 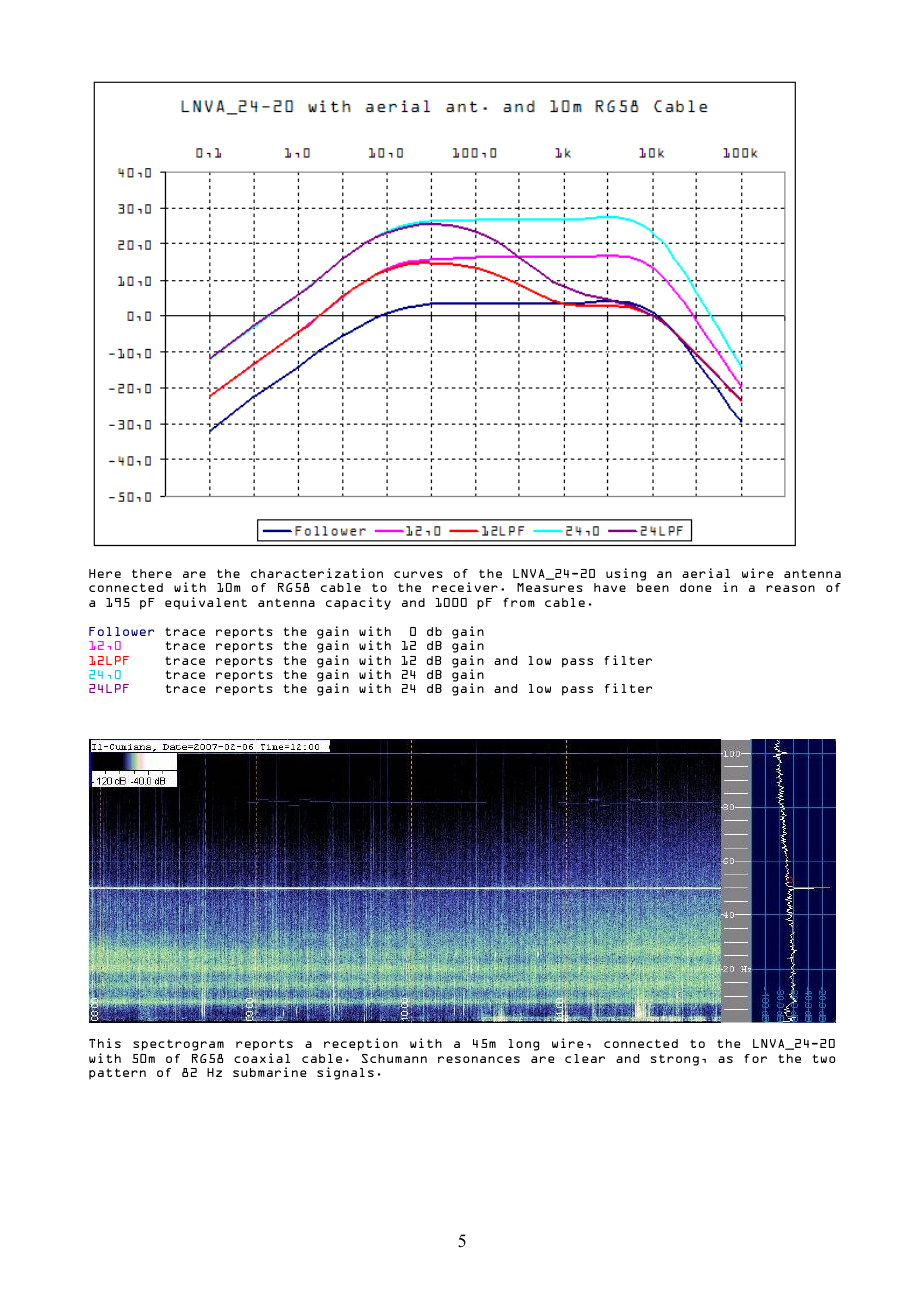 I want to click on done, so click(x=695, y=587).
